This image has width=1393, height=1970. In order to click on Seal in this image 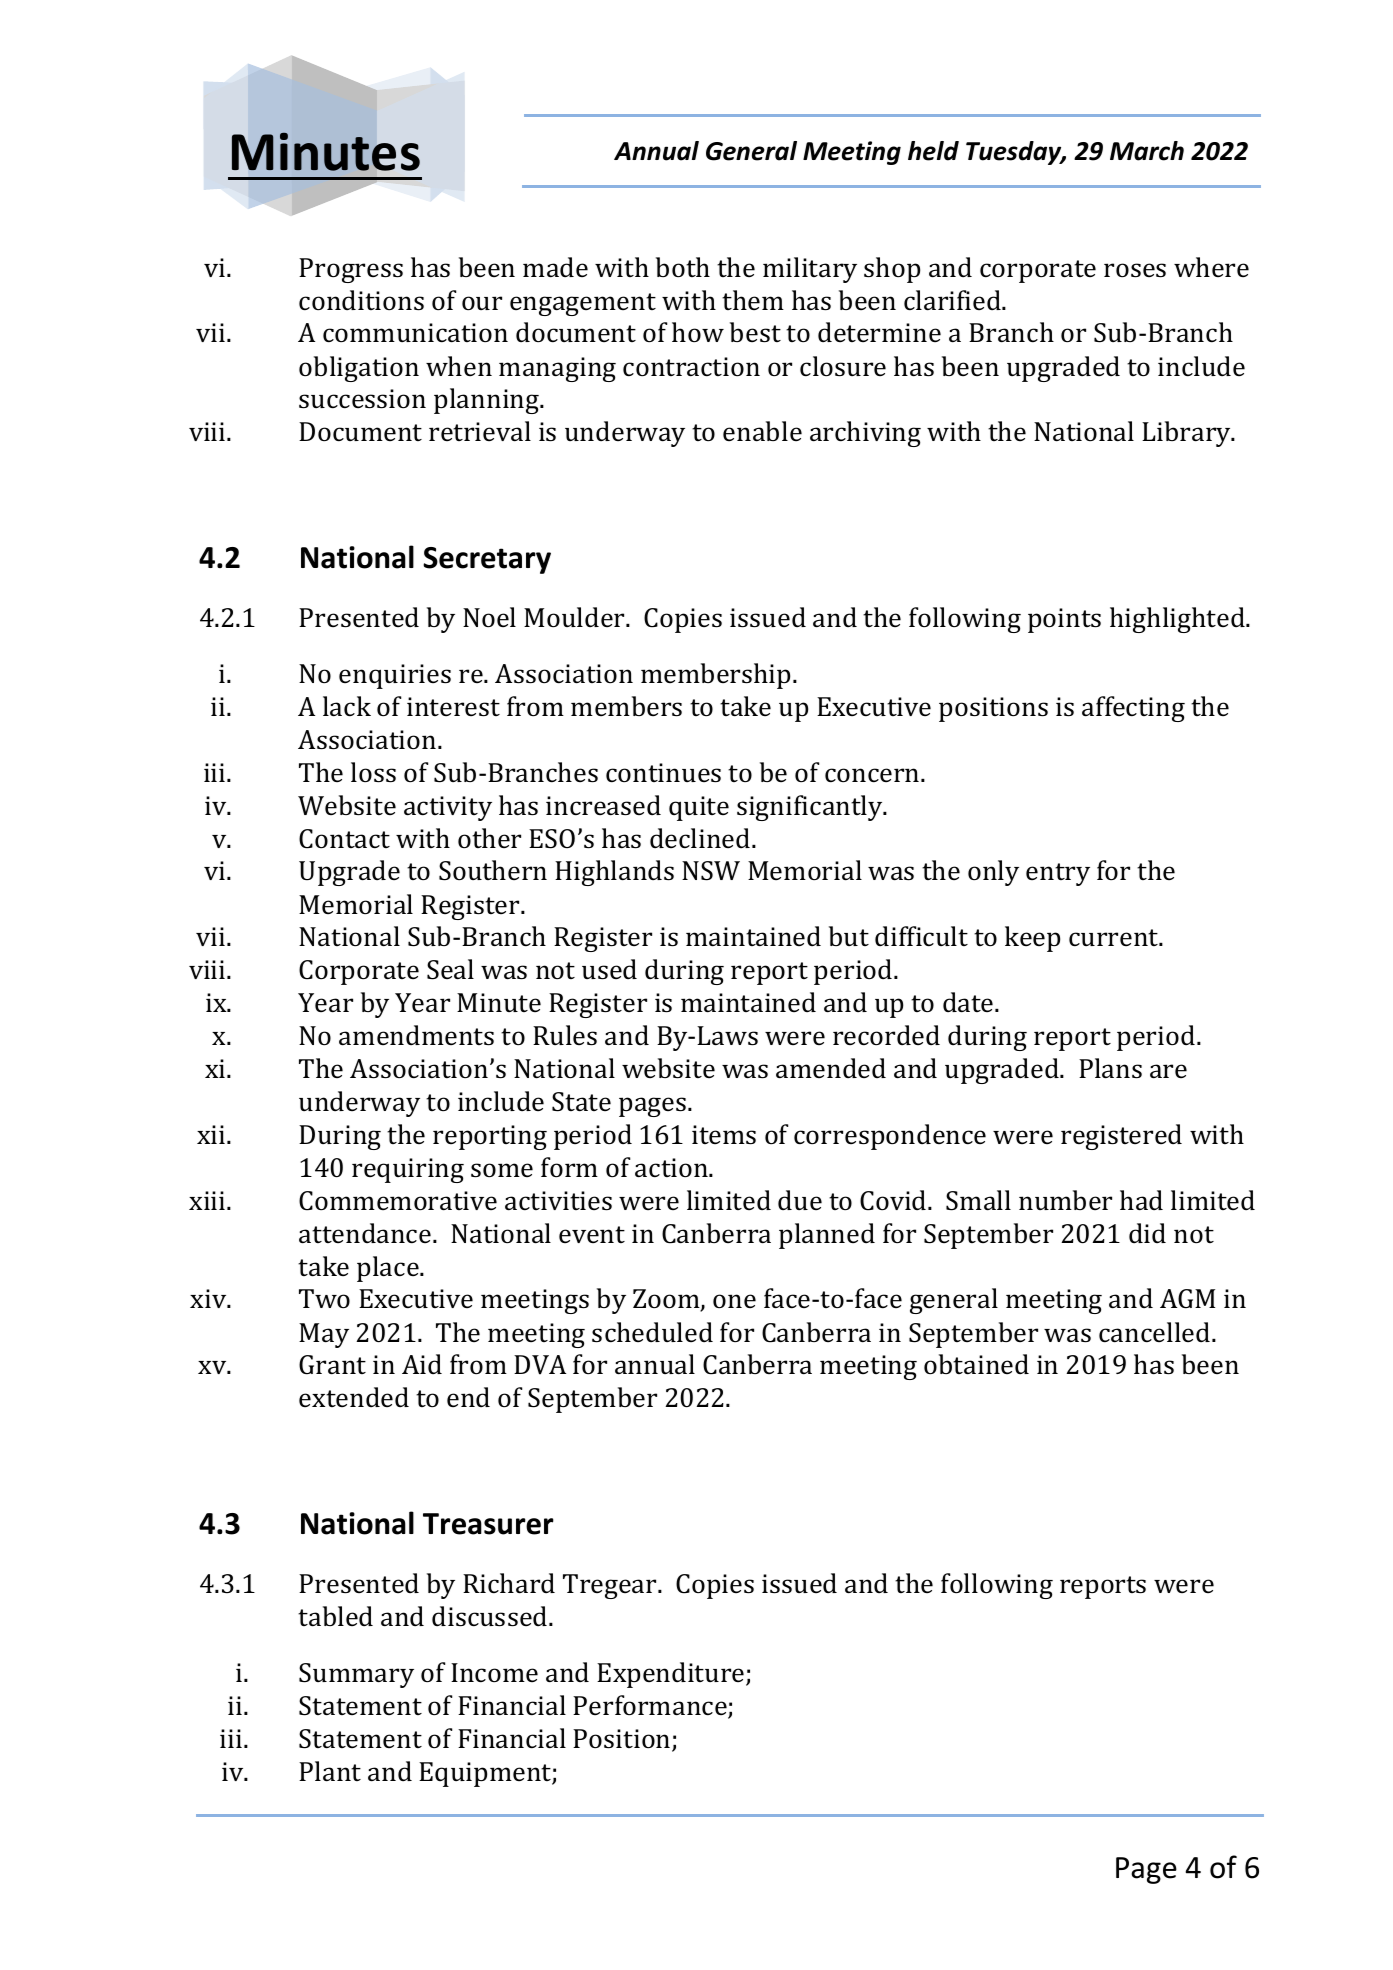, I will do `click(450, 969)`.
